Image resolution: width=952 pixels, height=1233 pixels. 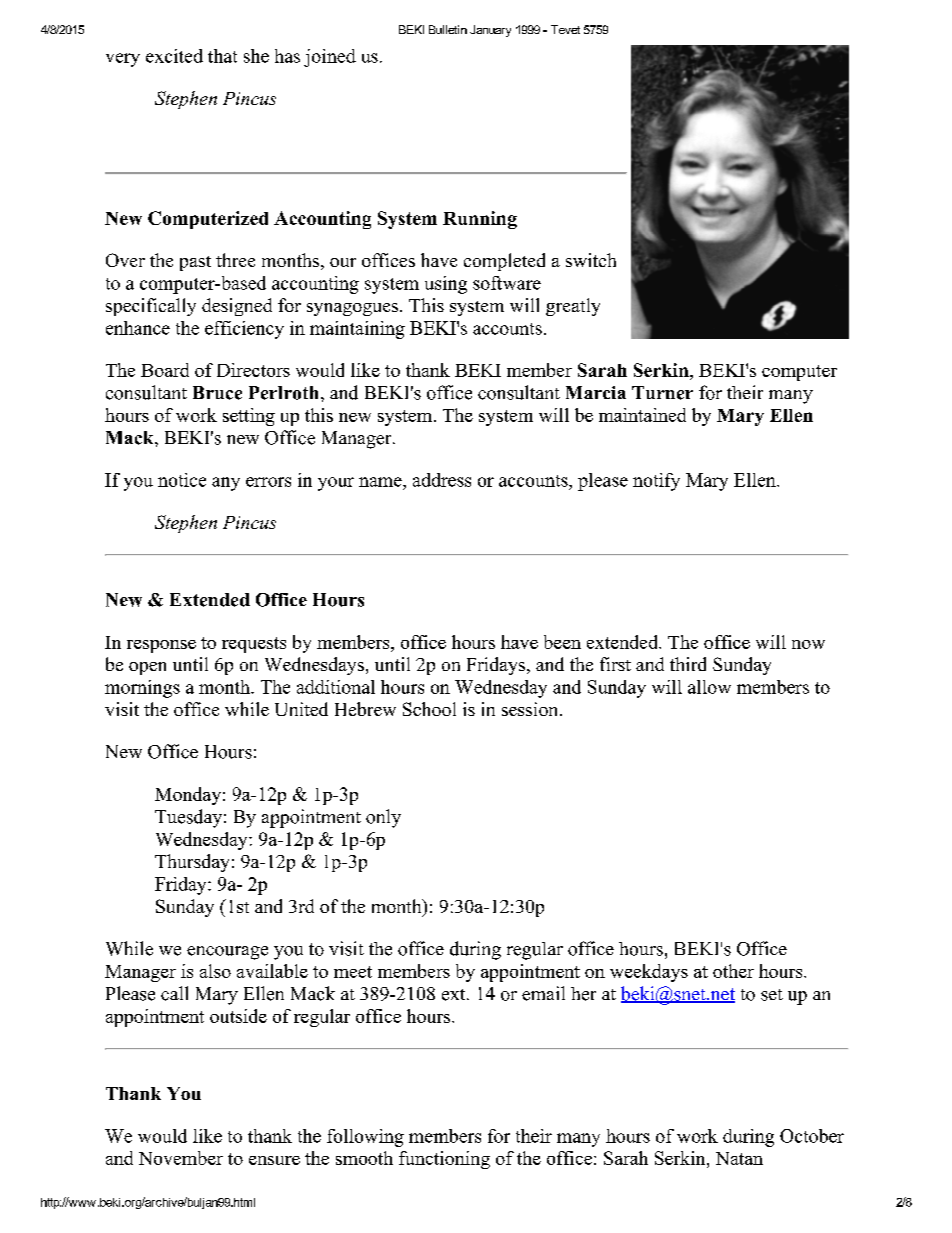 I want to click on past, so click(x=195, y=263).
